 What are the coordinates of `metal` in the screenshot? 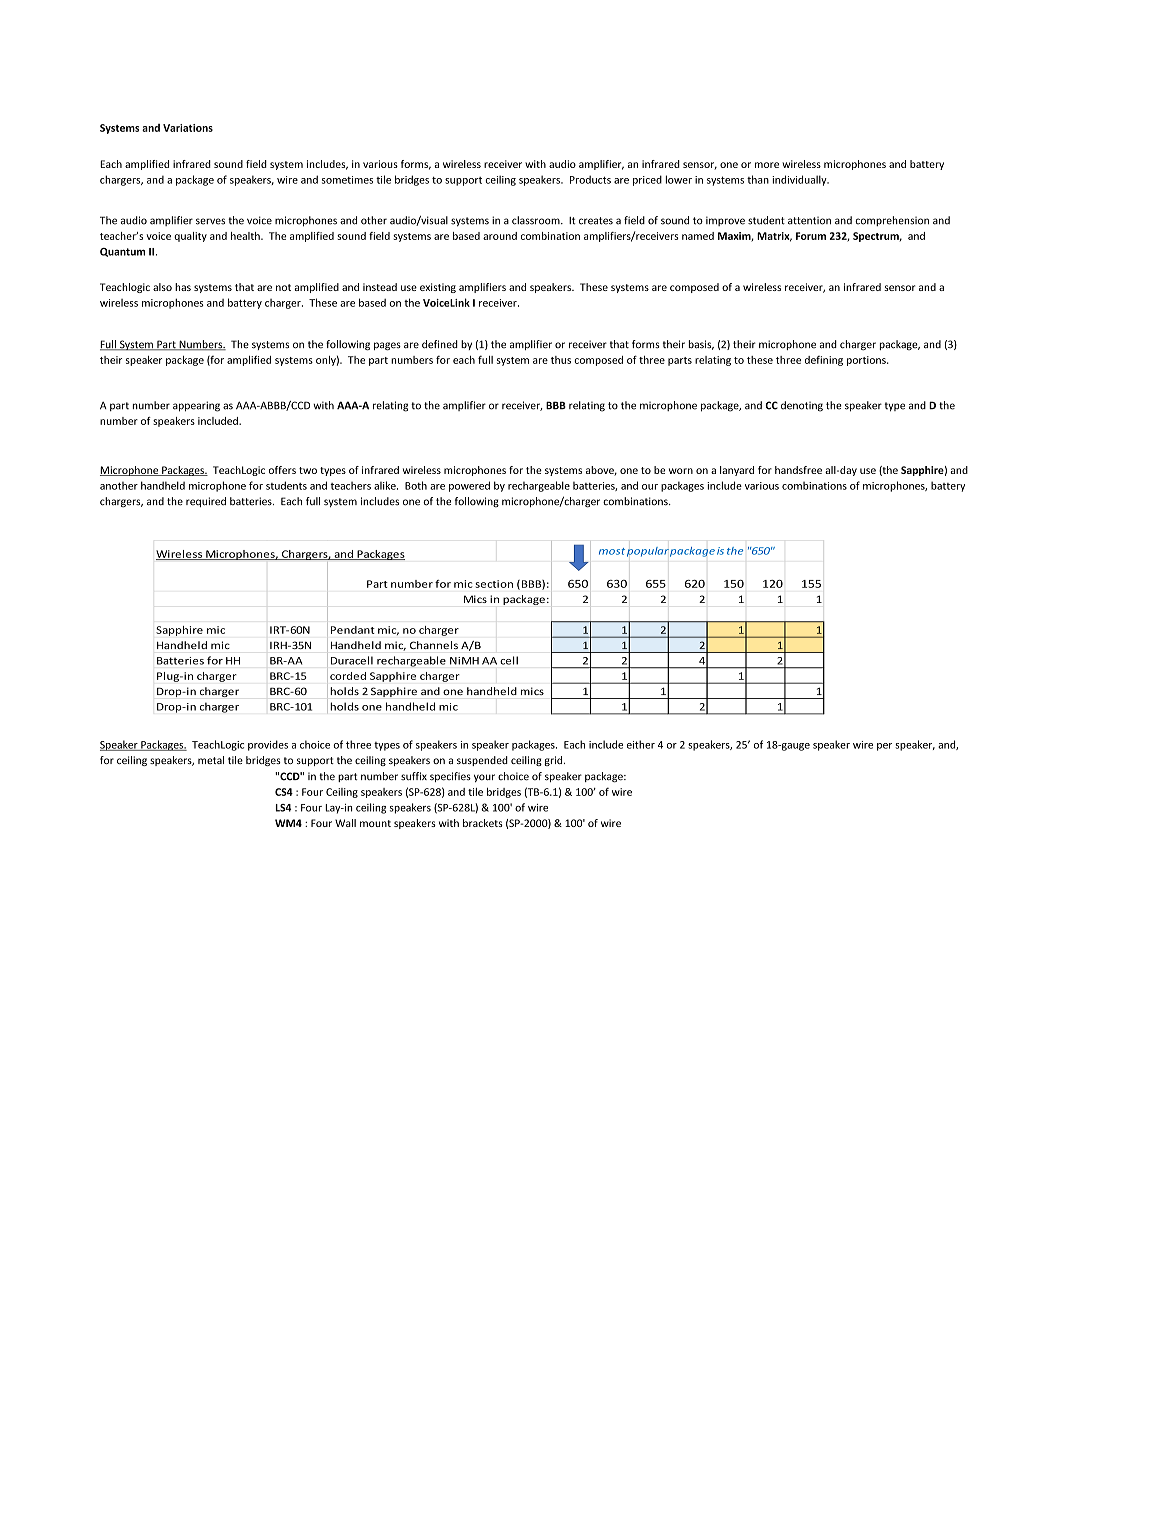 It's located at (211, 760).
